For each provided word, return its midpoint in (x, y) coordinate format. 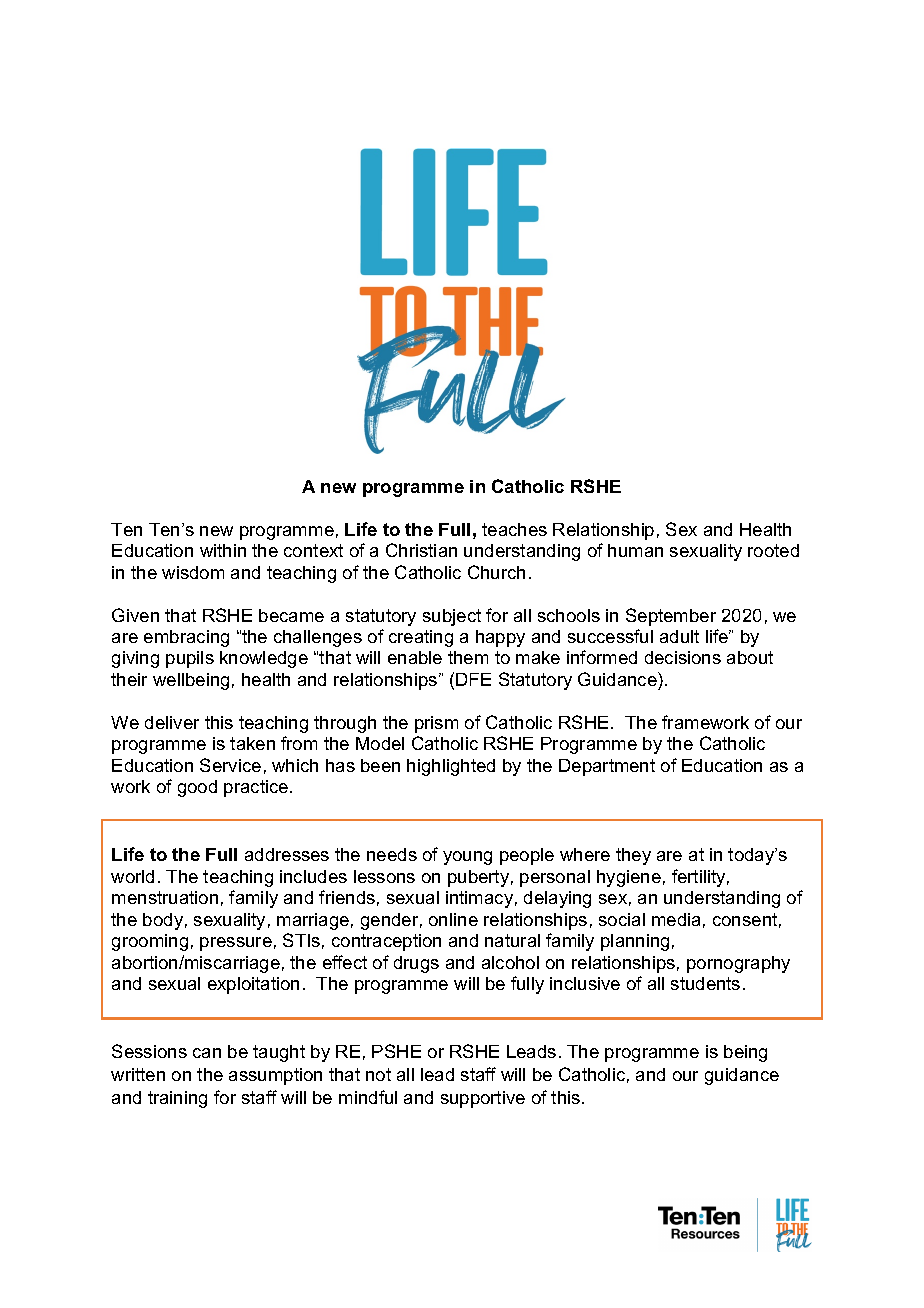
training (177, 1099)
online (453, 919)
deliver (172, 722)
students (705, 983)
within (223, 550)
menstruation (165, 897)
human (635, 550)
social (622, 919)
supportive (483, 1099)
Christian (421, 550)
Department (607, 767)
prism (436, 724)
